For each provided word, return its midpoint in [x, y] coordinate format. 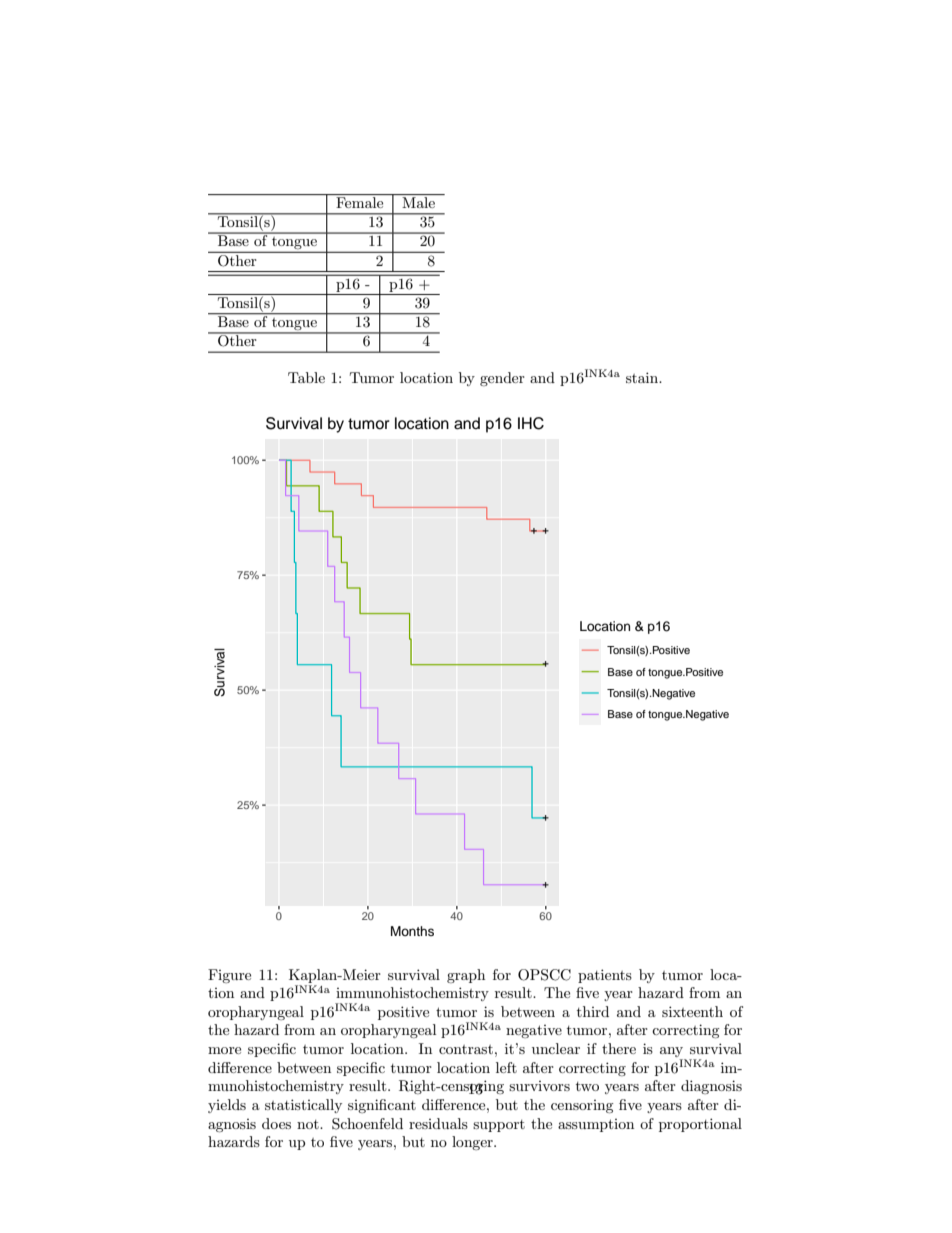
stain [643, 377]
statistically [303, 1106]
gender [502, 379]
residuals [438, 1123]
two [587, 1086]
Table [306, 377]
